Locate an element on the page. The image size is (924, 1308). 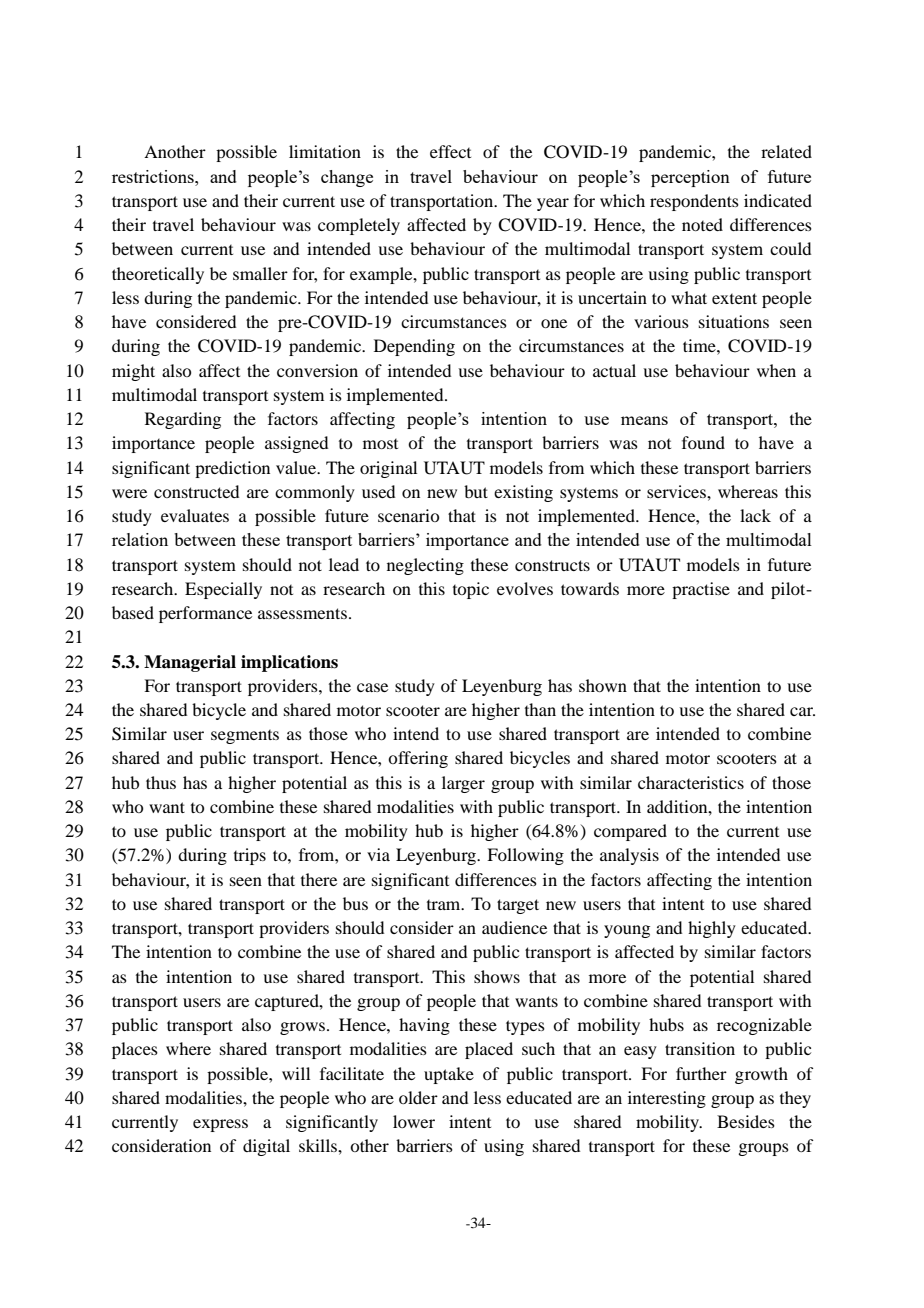
tram is located at coordinates (445, 905).
